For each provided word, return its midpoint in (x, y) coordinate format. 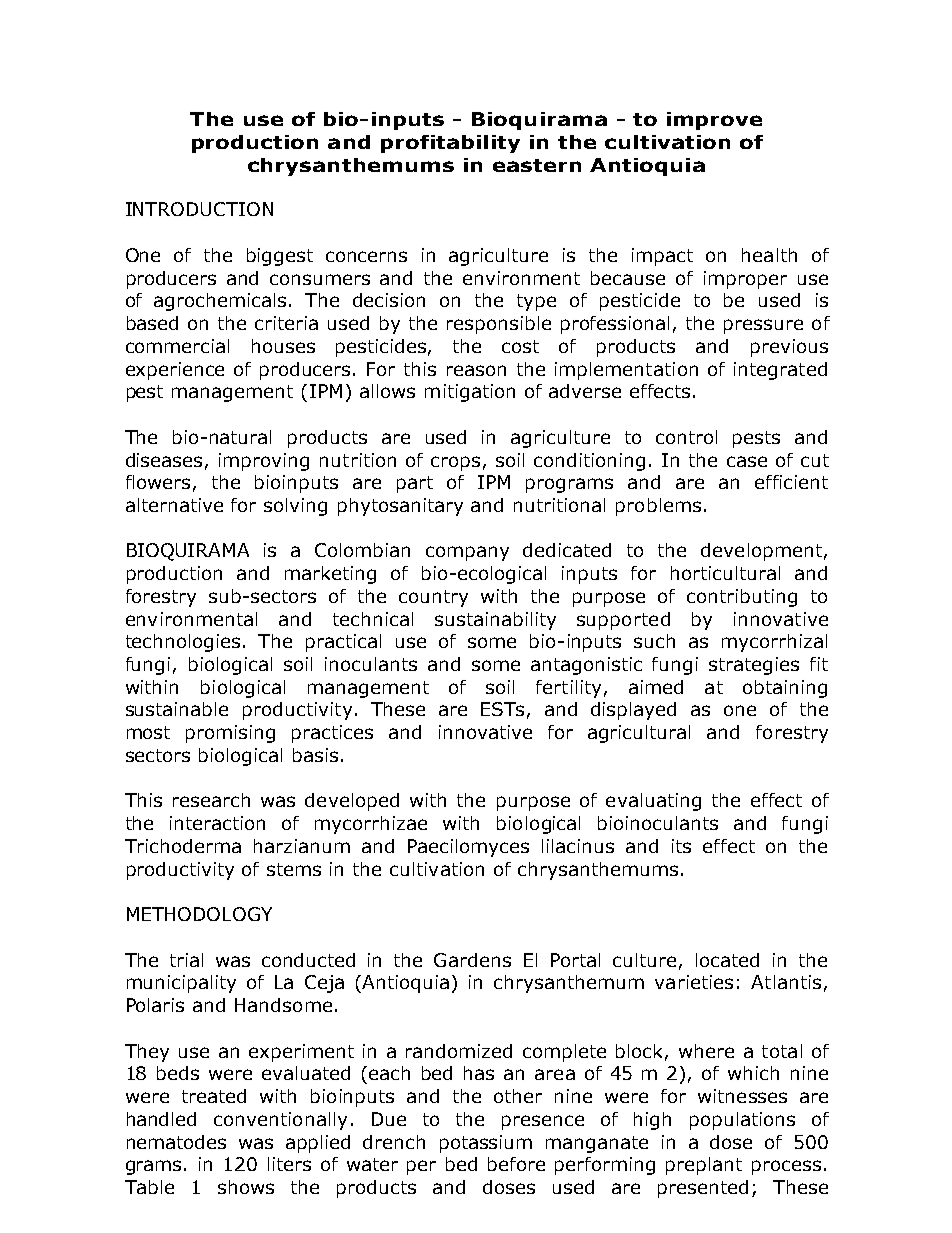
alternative (174, 505)
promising (230, 734)
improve (714, 121)
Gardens (472, 960)
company (467, 553)
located (727, 960)
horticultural (725, 573)
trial (186, 960)
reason (476, 370)
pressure (763, 326)
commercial (177, 346)
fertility (568, 689)
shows (246, 1187)
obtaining (785, 689)
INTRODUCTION (199, 209)
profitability (450, 144)
